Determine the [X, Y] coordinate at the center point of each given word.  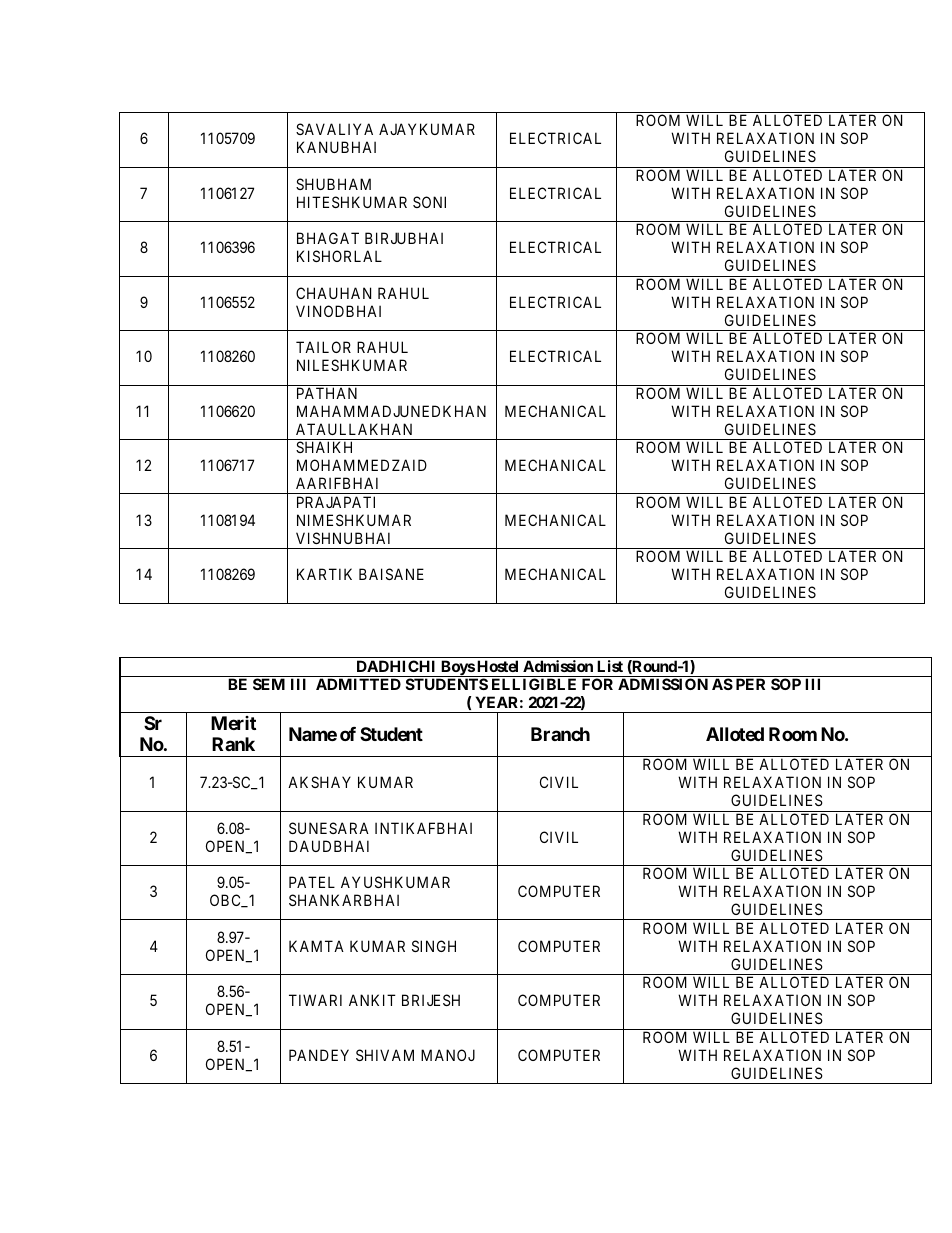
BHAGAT [328, 238]
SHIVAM [385, 1055]
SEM [269, 684]
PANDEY [319, 1055]
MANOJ [448, 1055]
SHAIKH [324, 447]
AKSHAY [319, 782]
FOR [597, 684]
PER [750, 684]
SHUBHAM [333, 184]
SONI [429, 202]
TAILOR [323, 347]
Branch [560, 734]
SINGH [434, 946]
